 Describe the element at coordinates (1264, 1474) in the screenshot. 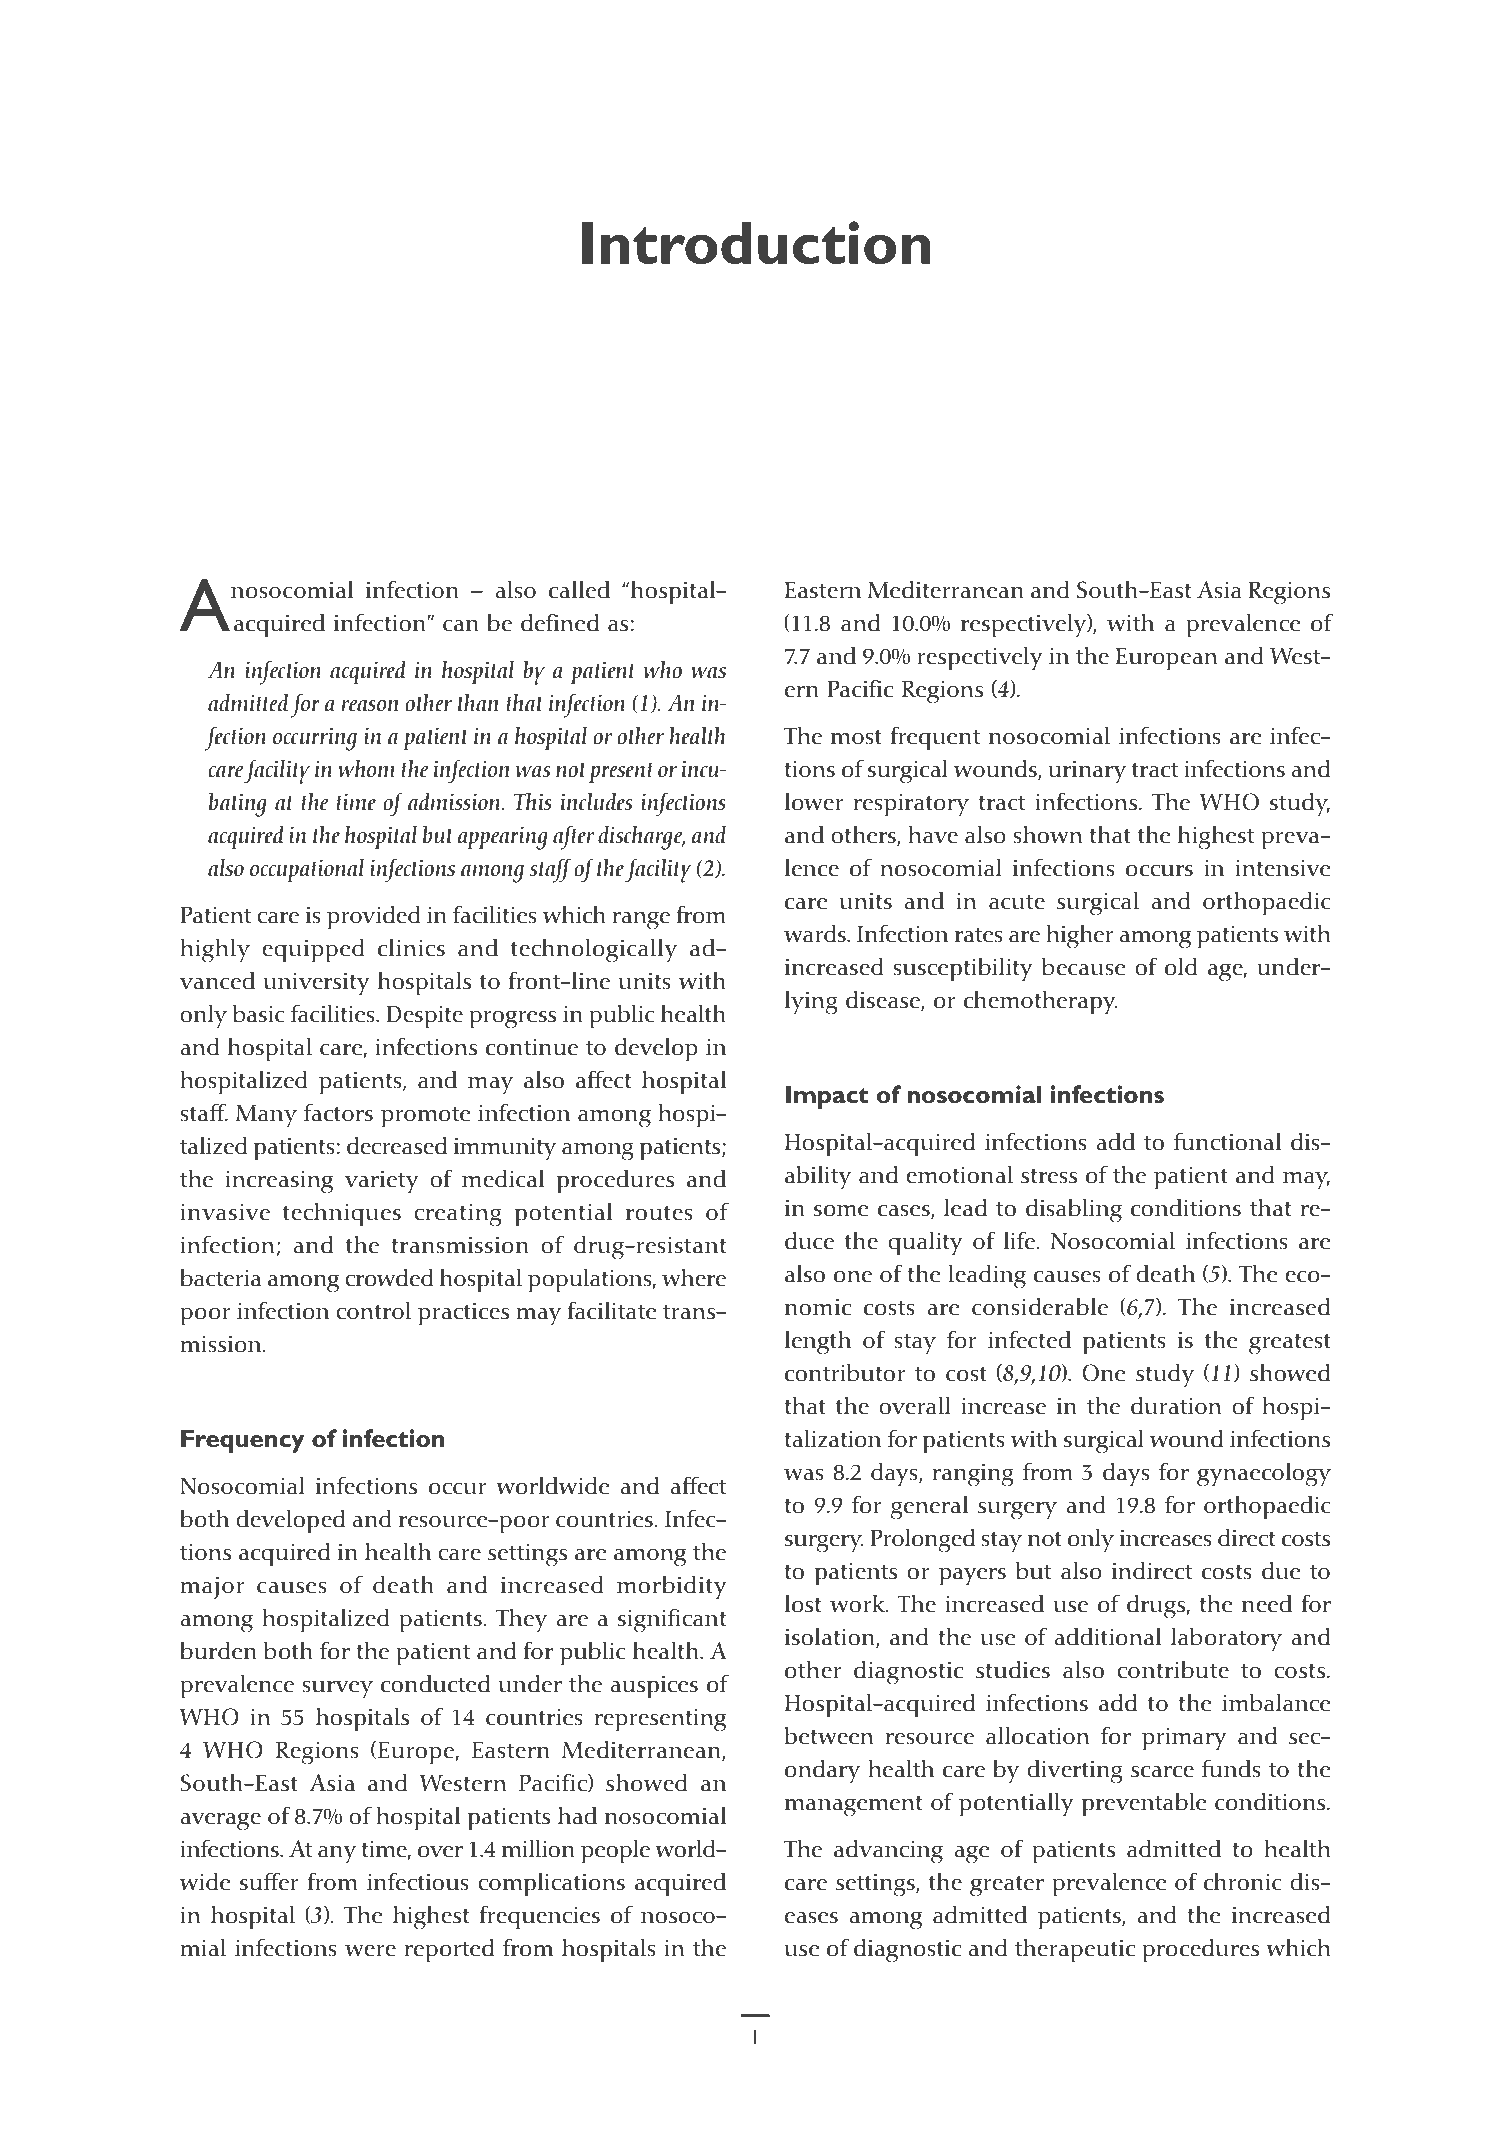

I see `gynaecology` at that location.
